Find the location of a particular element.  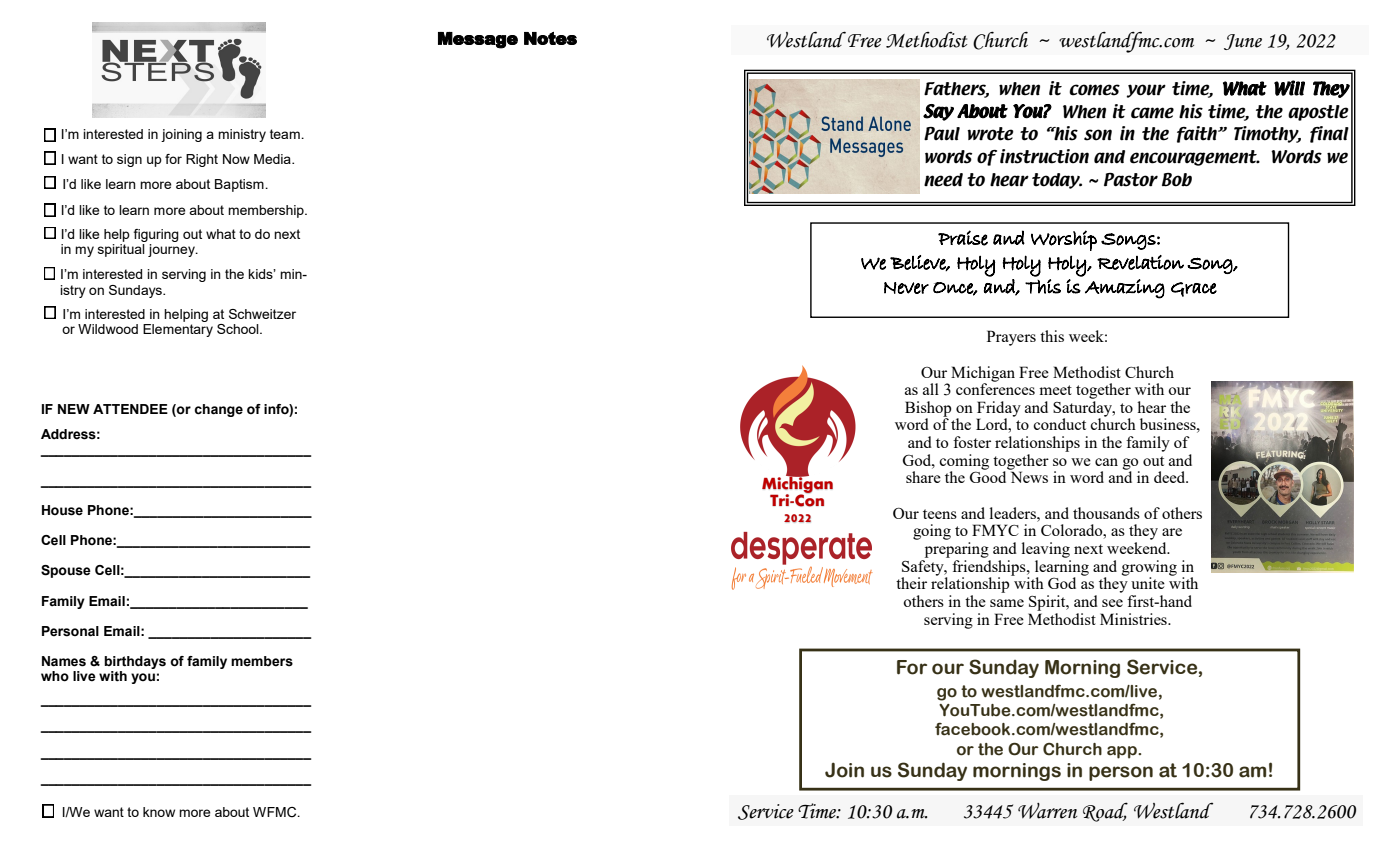

Never is located at coordinates (906, 288).
